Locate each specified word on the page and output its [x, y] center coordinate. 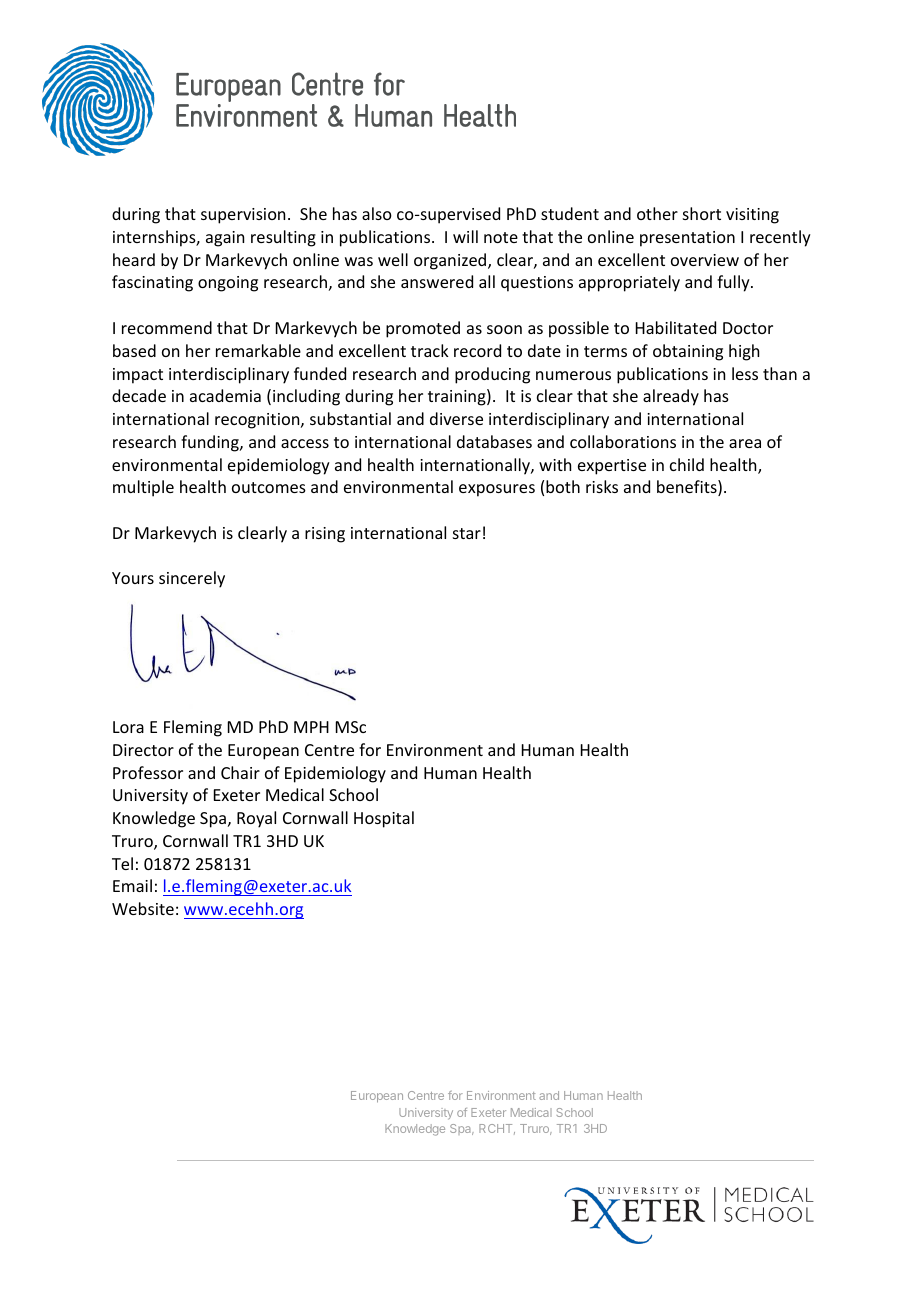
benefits [688, 488]
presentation [687, 239]
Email [132, 885]
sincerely [192, 579]
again [225, 239]
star [467, 533]
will [465, 236]
